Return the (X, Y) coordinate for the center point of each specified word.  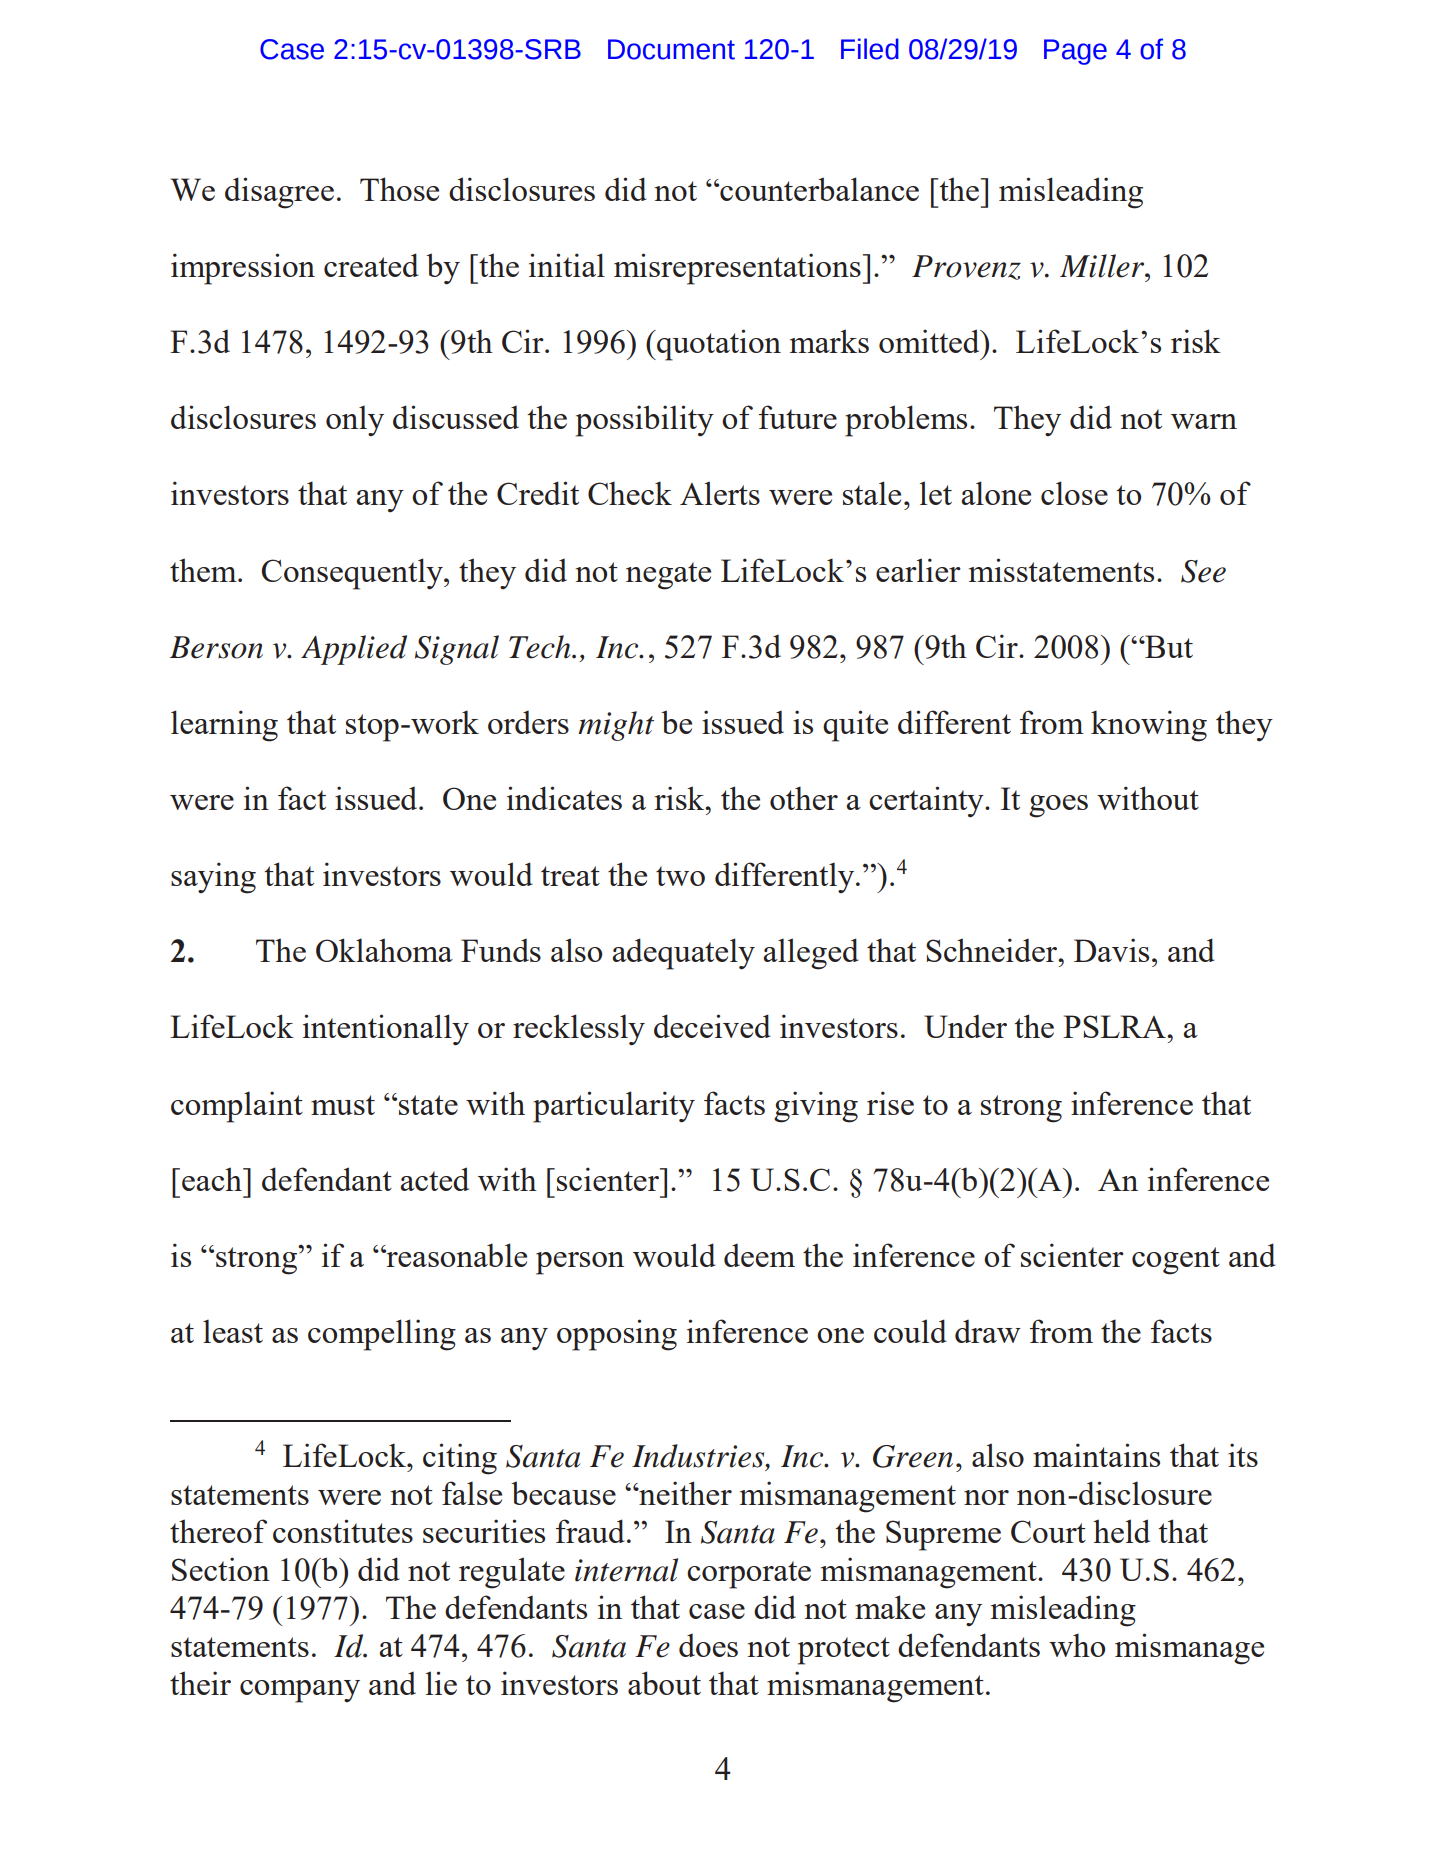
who (1077, 1645)
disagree (279, 193)
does (708, 1645)
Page (1075, 52)
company (300, 1691)
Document (671, 49)
